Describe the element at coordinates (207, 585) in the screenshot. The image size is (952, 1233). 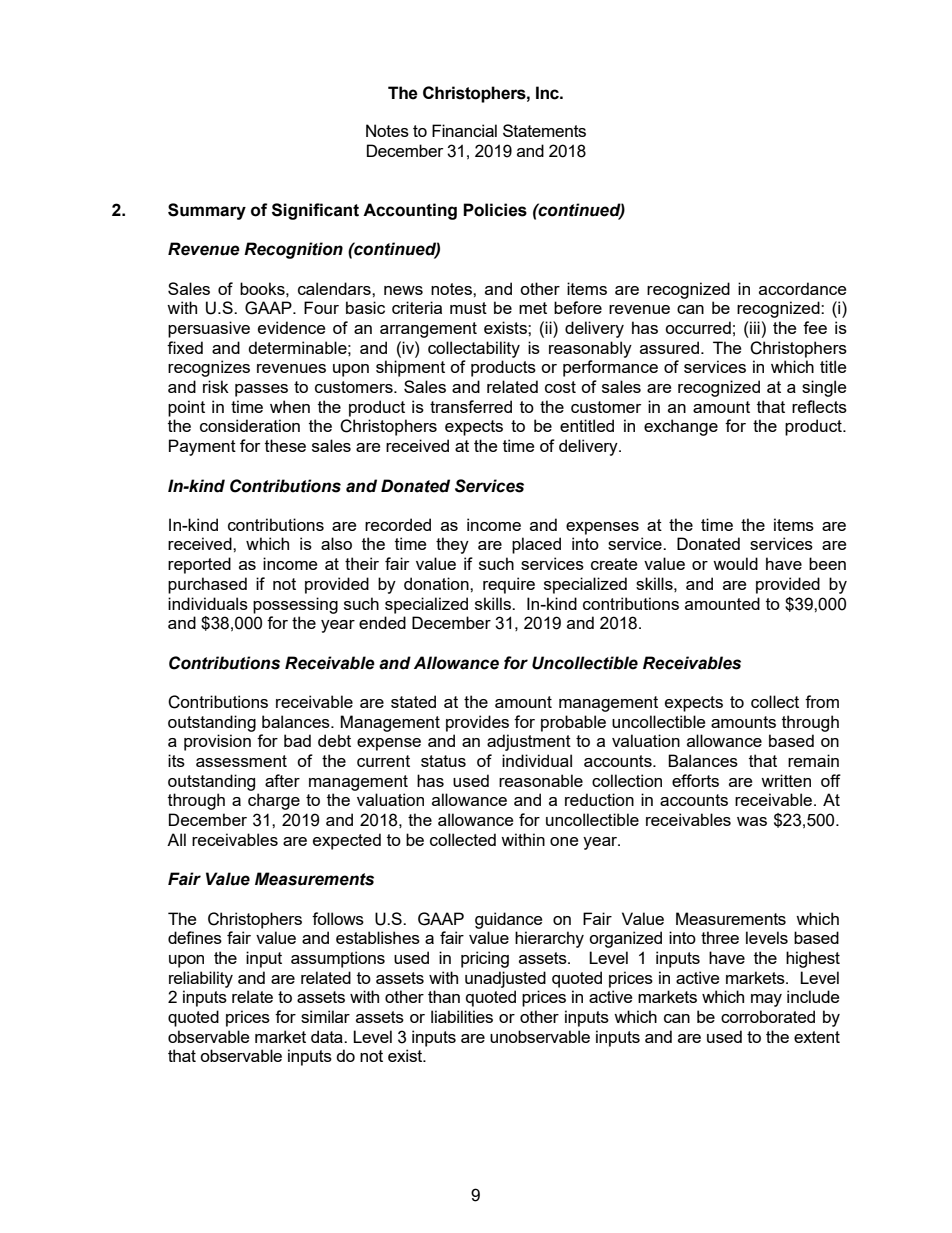
I see `purchased` at that location.
